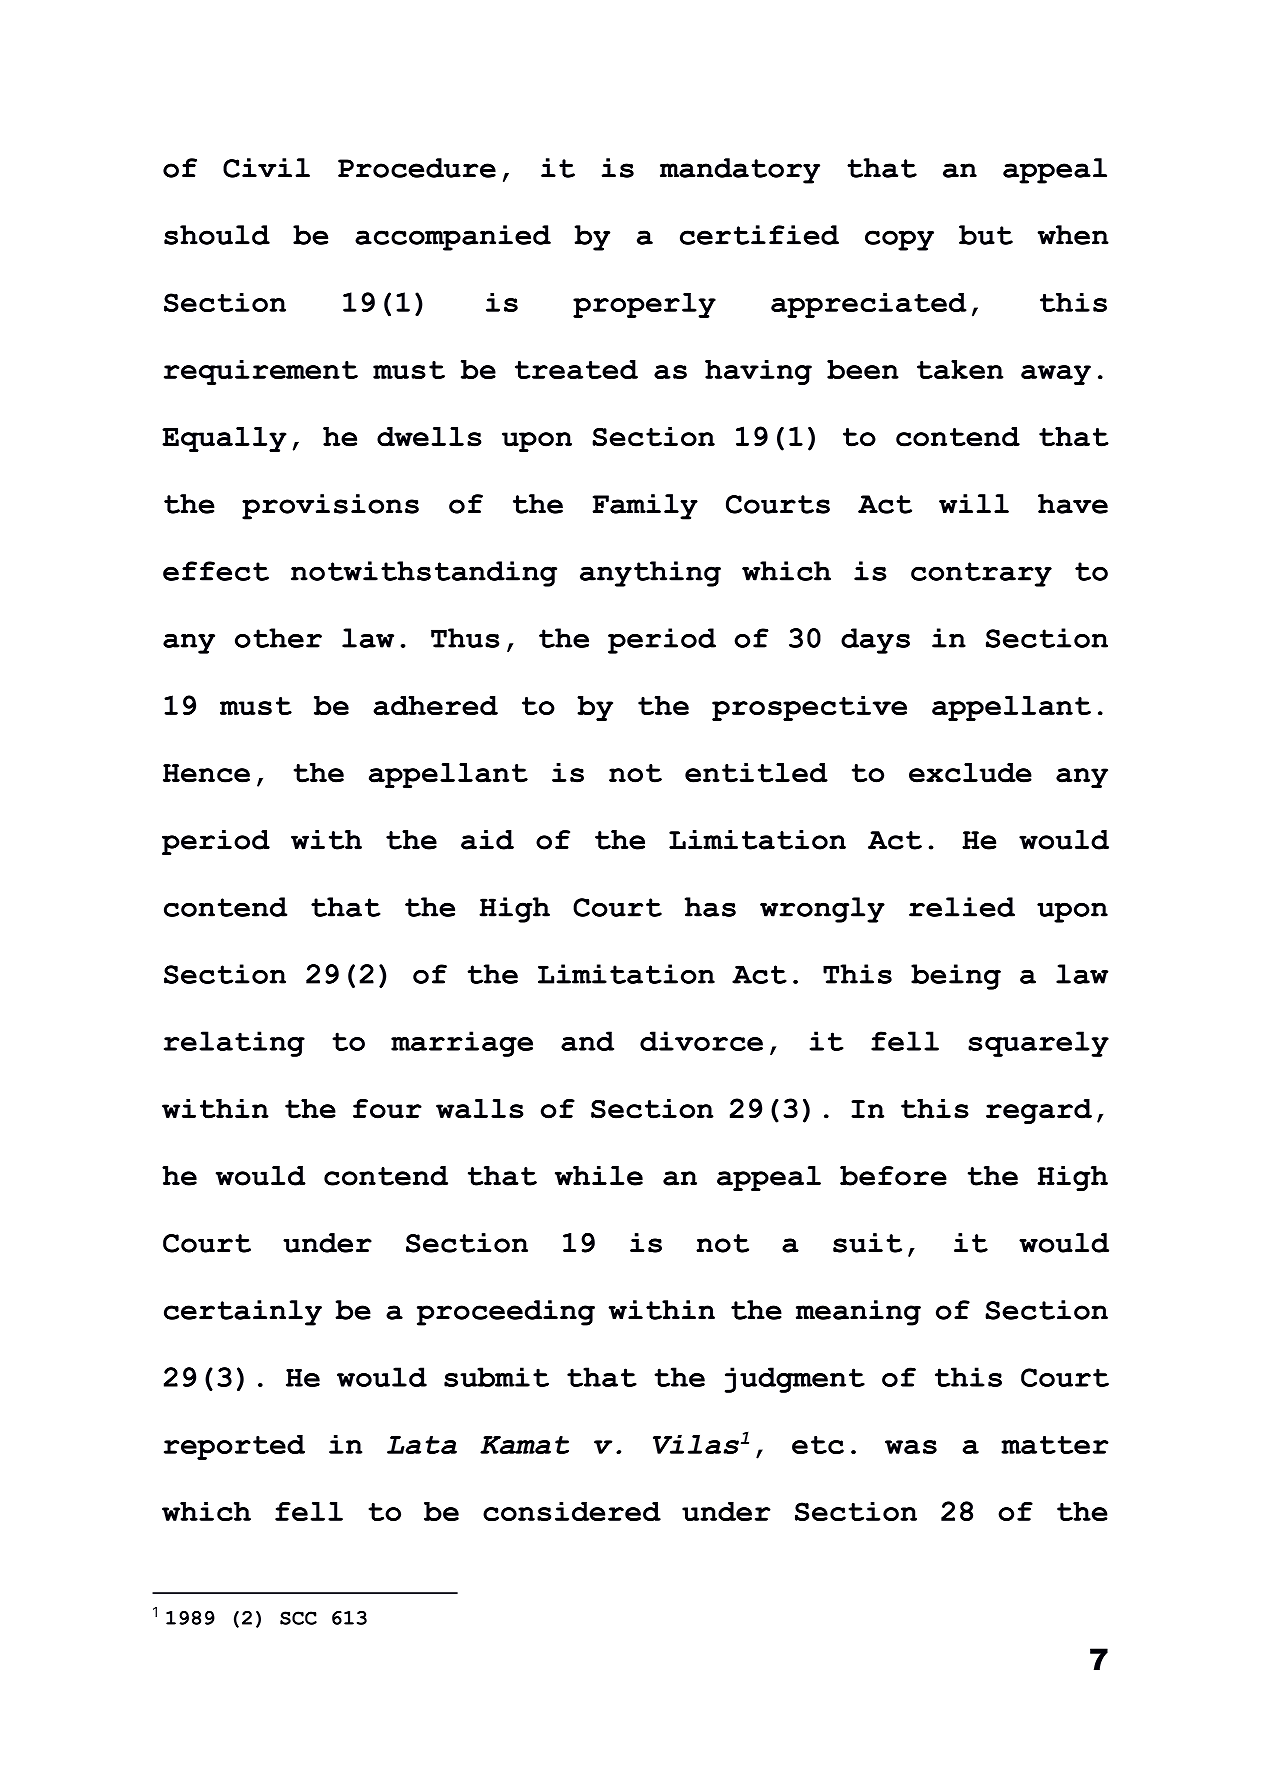 The height and width of the page is (1783, 1261). Describe the element at coordinates (330, 507) in the page. I see `provisions` at that location.
